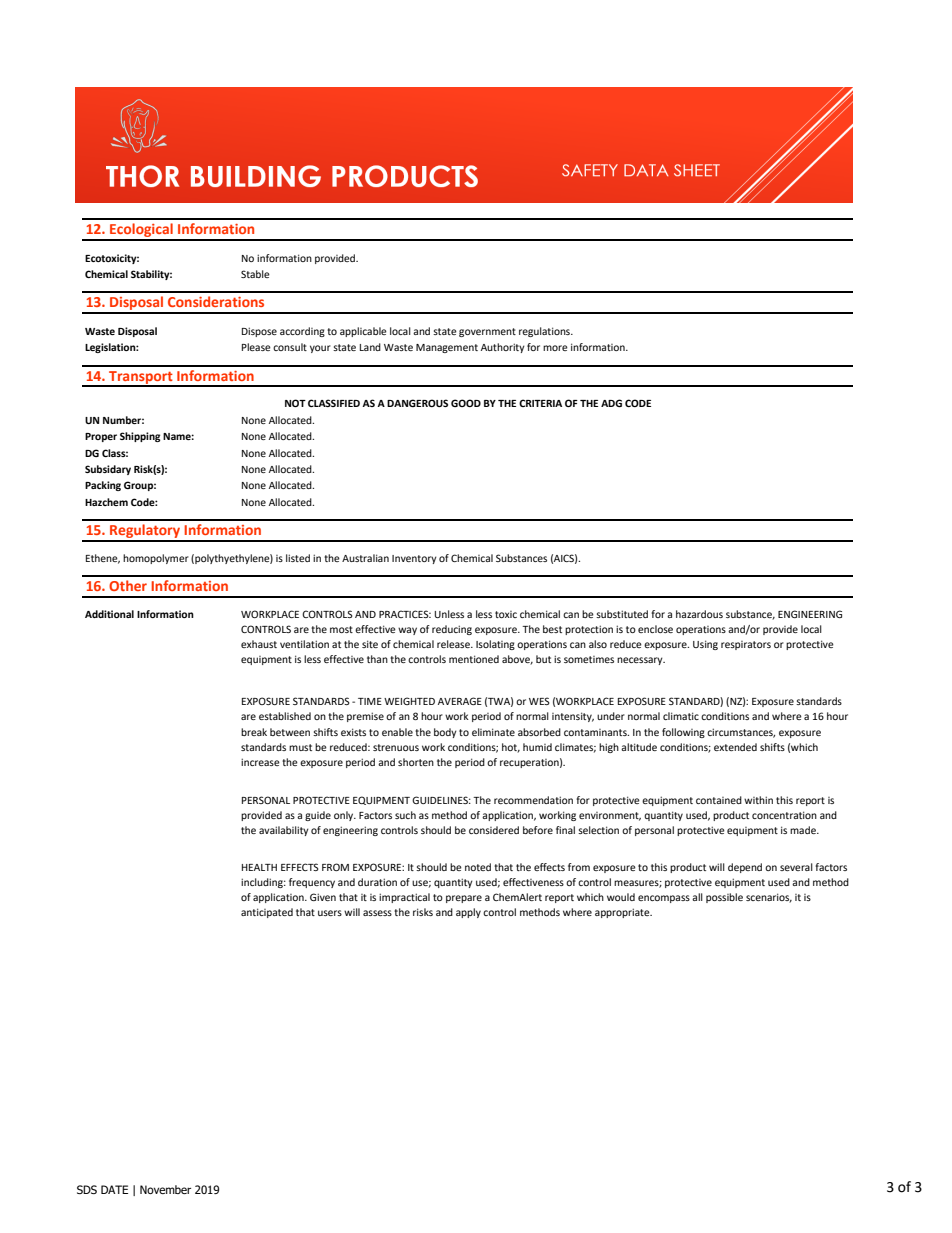 This screenshot has height=1233, width=952. Describe the element at coordinates (487, 332) in the screenshot. I see `government` at that location.
